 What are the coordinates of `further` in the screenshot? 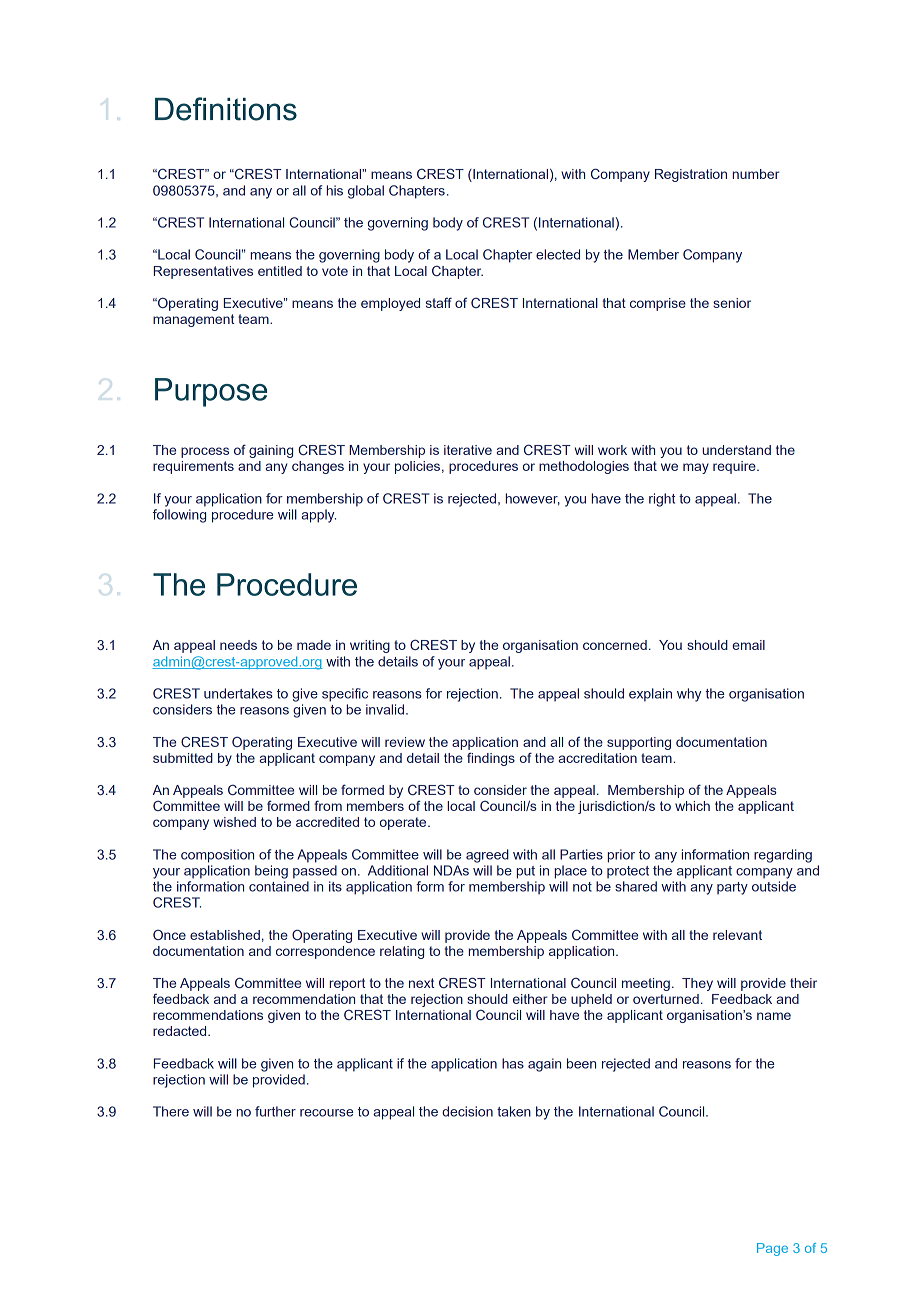 It's located at (275, 1111).
